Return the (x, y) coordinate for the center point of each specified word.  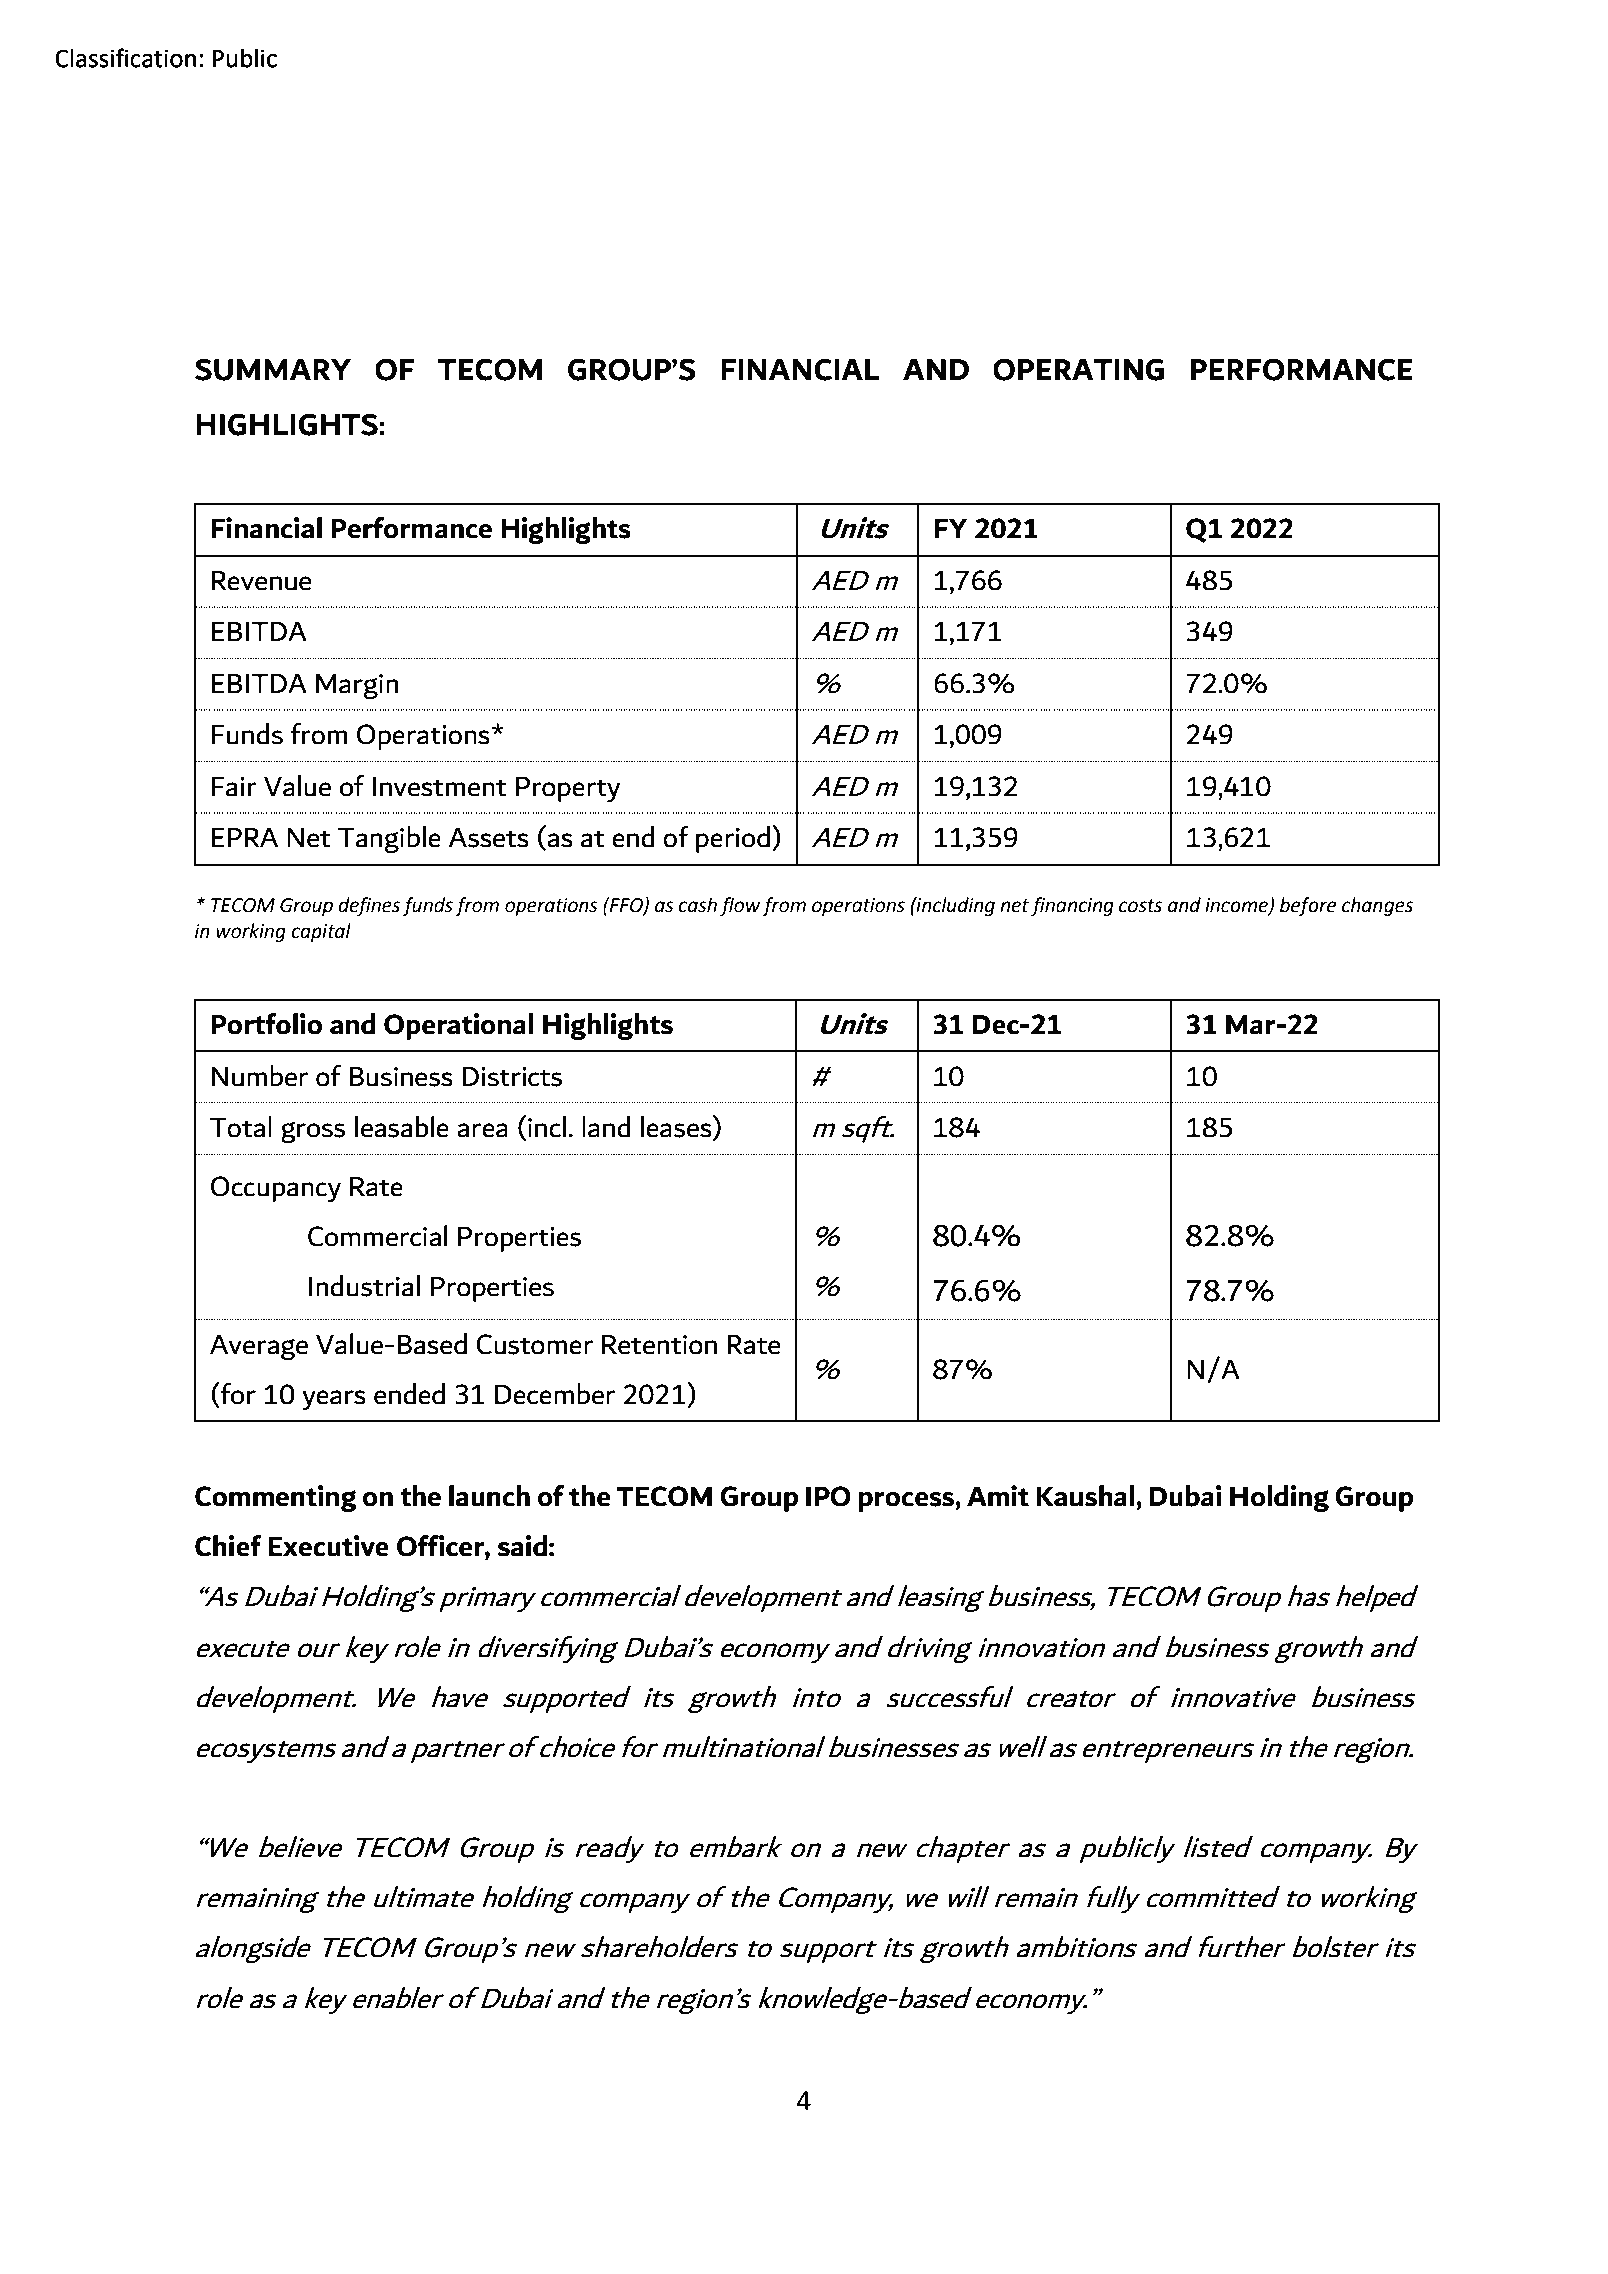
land (606, 1127)
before (1308, 906)
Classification (125, 58)
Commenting (275, 1498)
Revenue (262, 581)
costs (1140, 906)
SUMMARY (273, 369)
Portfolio (266, 1024)
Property (568, 789)
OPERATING (1078, 369)
